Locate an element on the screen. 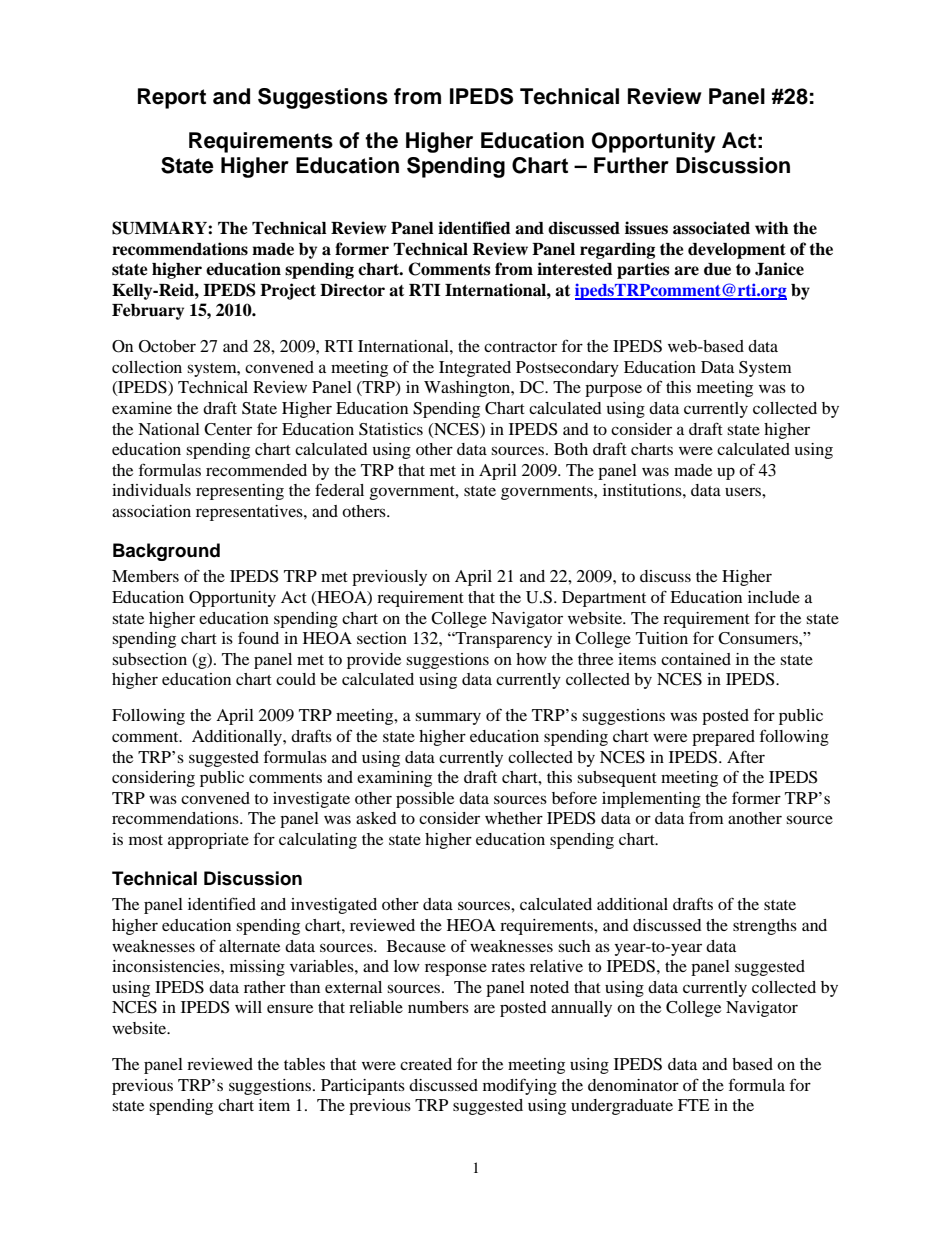 The height and width of the screenshot is (1233, 952). associated is located at coordinates (711, 228).
